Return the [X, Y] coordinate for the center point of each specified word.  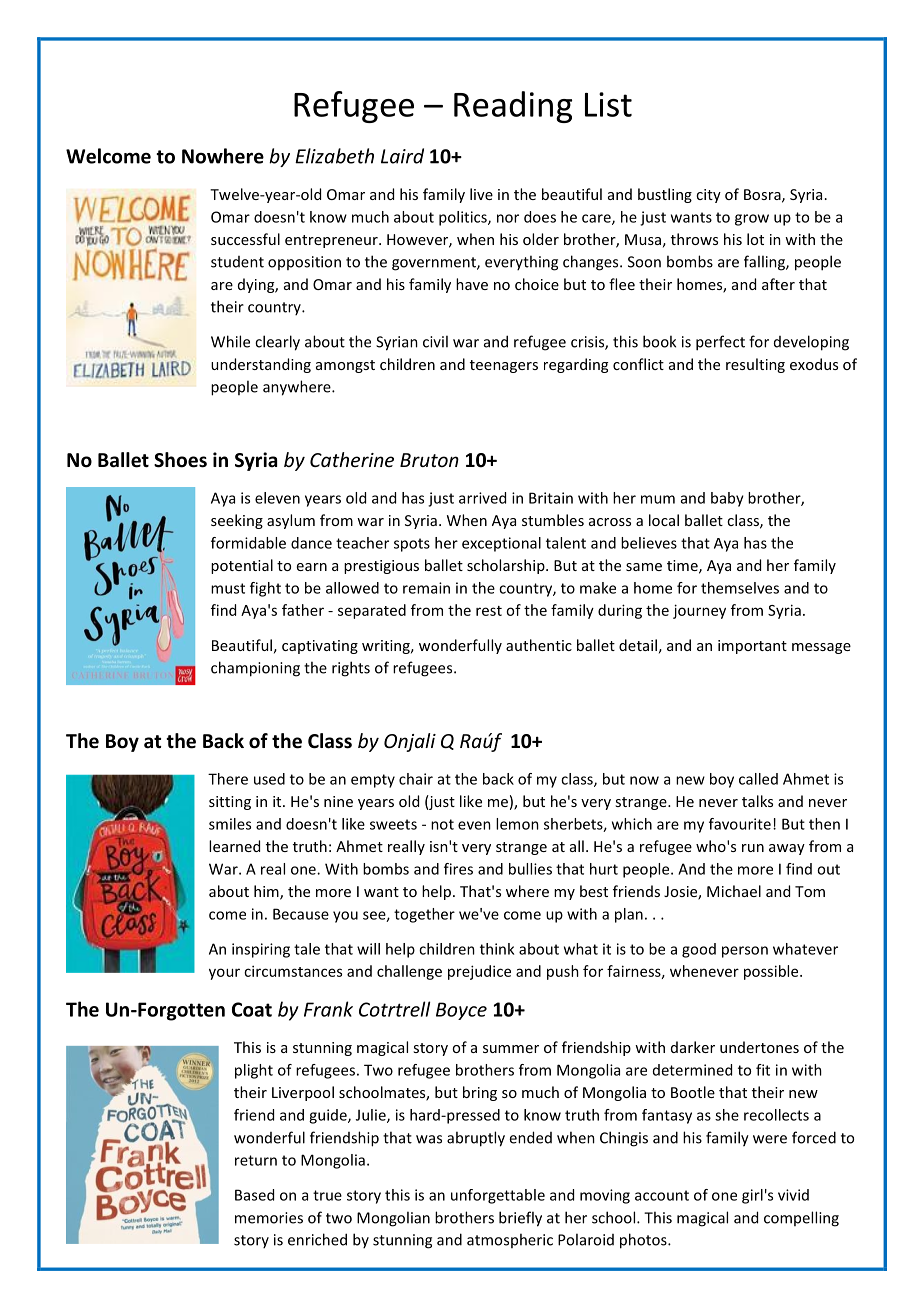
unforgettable [498, 1196]
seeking [237, 521]
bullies [530, 869]
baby [727, 499]
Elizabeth [334, 156]
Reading [513, 107]
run [753, 848]
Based [254, 1195]
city [708, 196]
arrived [482, 498]
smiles [230, 824]
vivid [793, 1195]
